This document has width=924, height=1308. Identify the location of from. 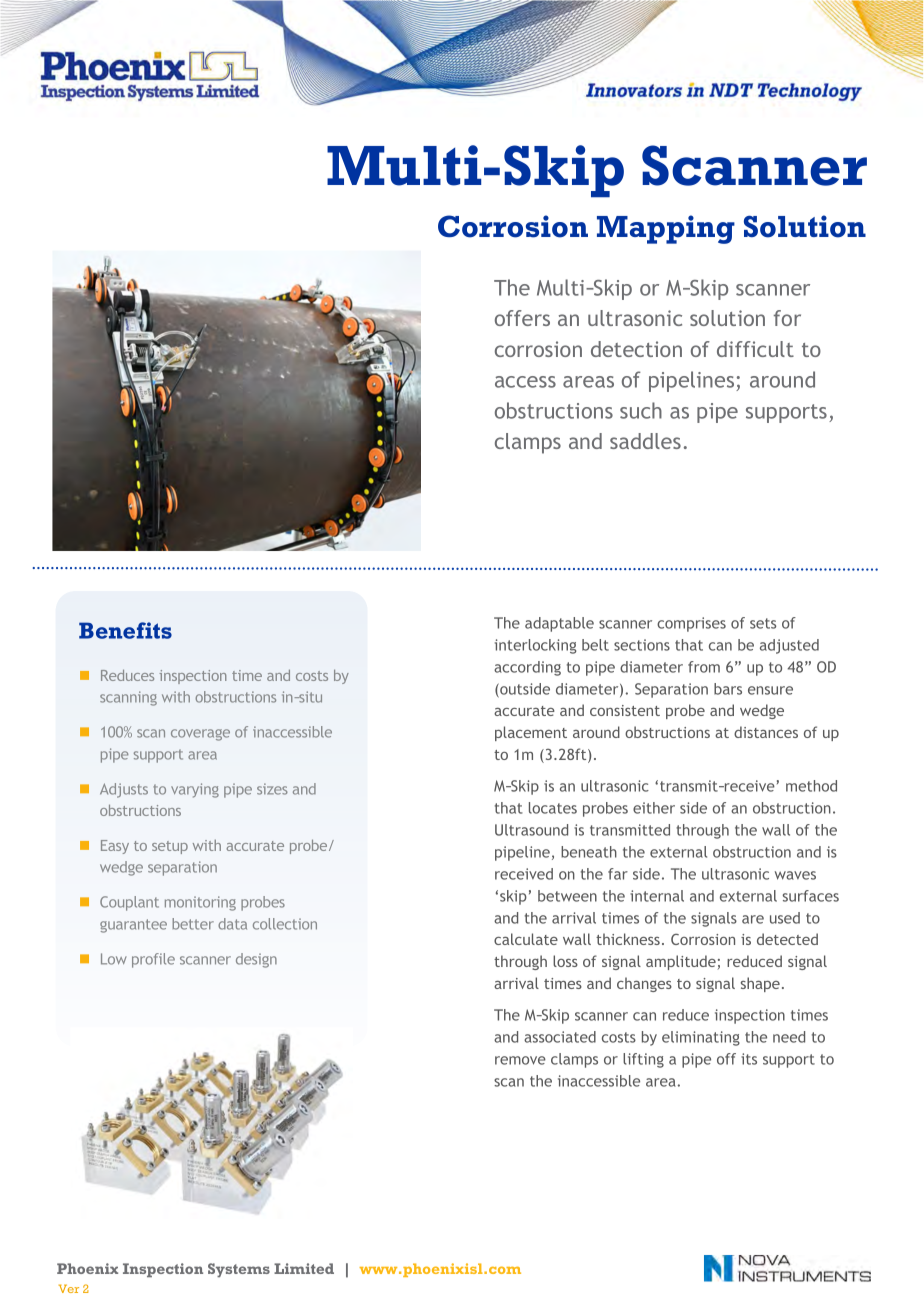
(704, 667).
